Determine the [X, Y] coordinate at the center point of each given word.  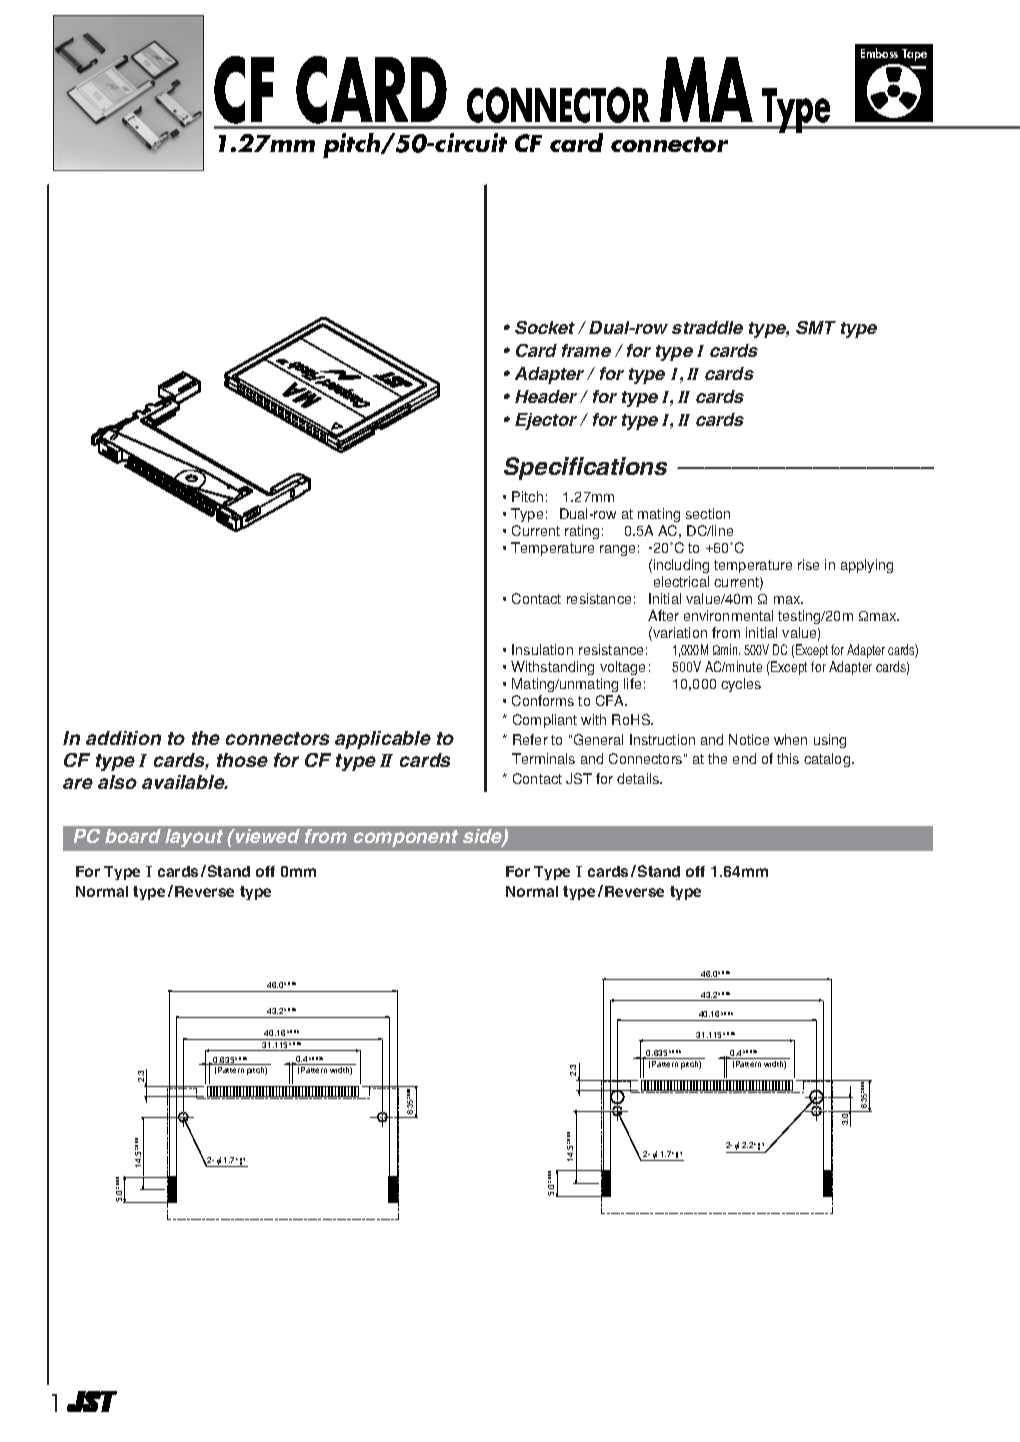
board [133, 836]
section [708, 513]
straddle [707, 327]
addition [123, 738]
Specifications [585, 468]
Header [546, 396]
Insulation [542, 649]
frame [586, 350]
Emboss [879, 53]
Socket [545, 327]
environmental [728, 615]
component [406, 838]
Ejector [546, 421]
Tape [914, 55]
